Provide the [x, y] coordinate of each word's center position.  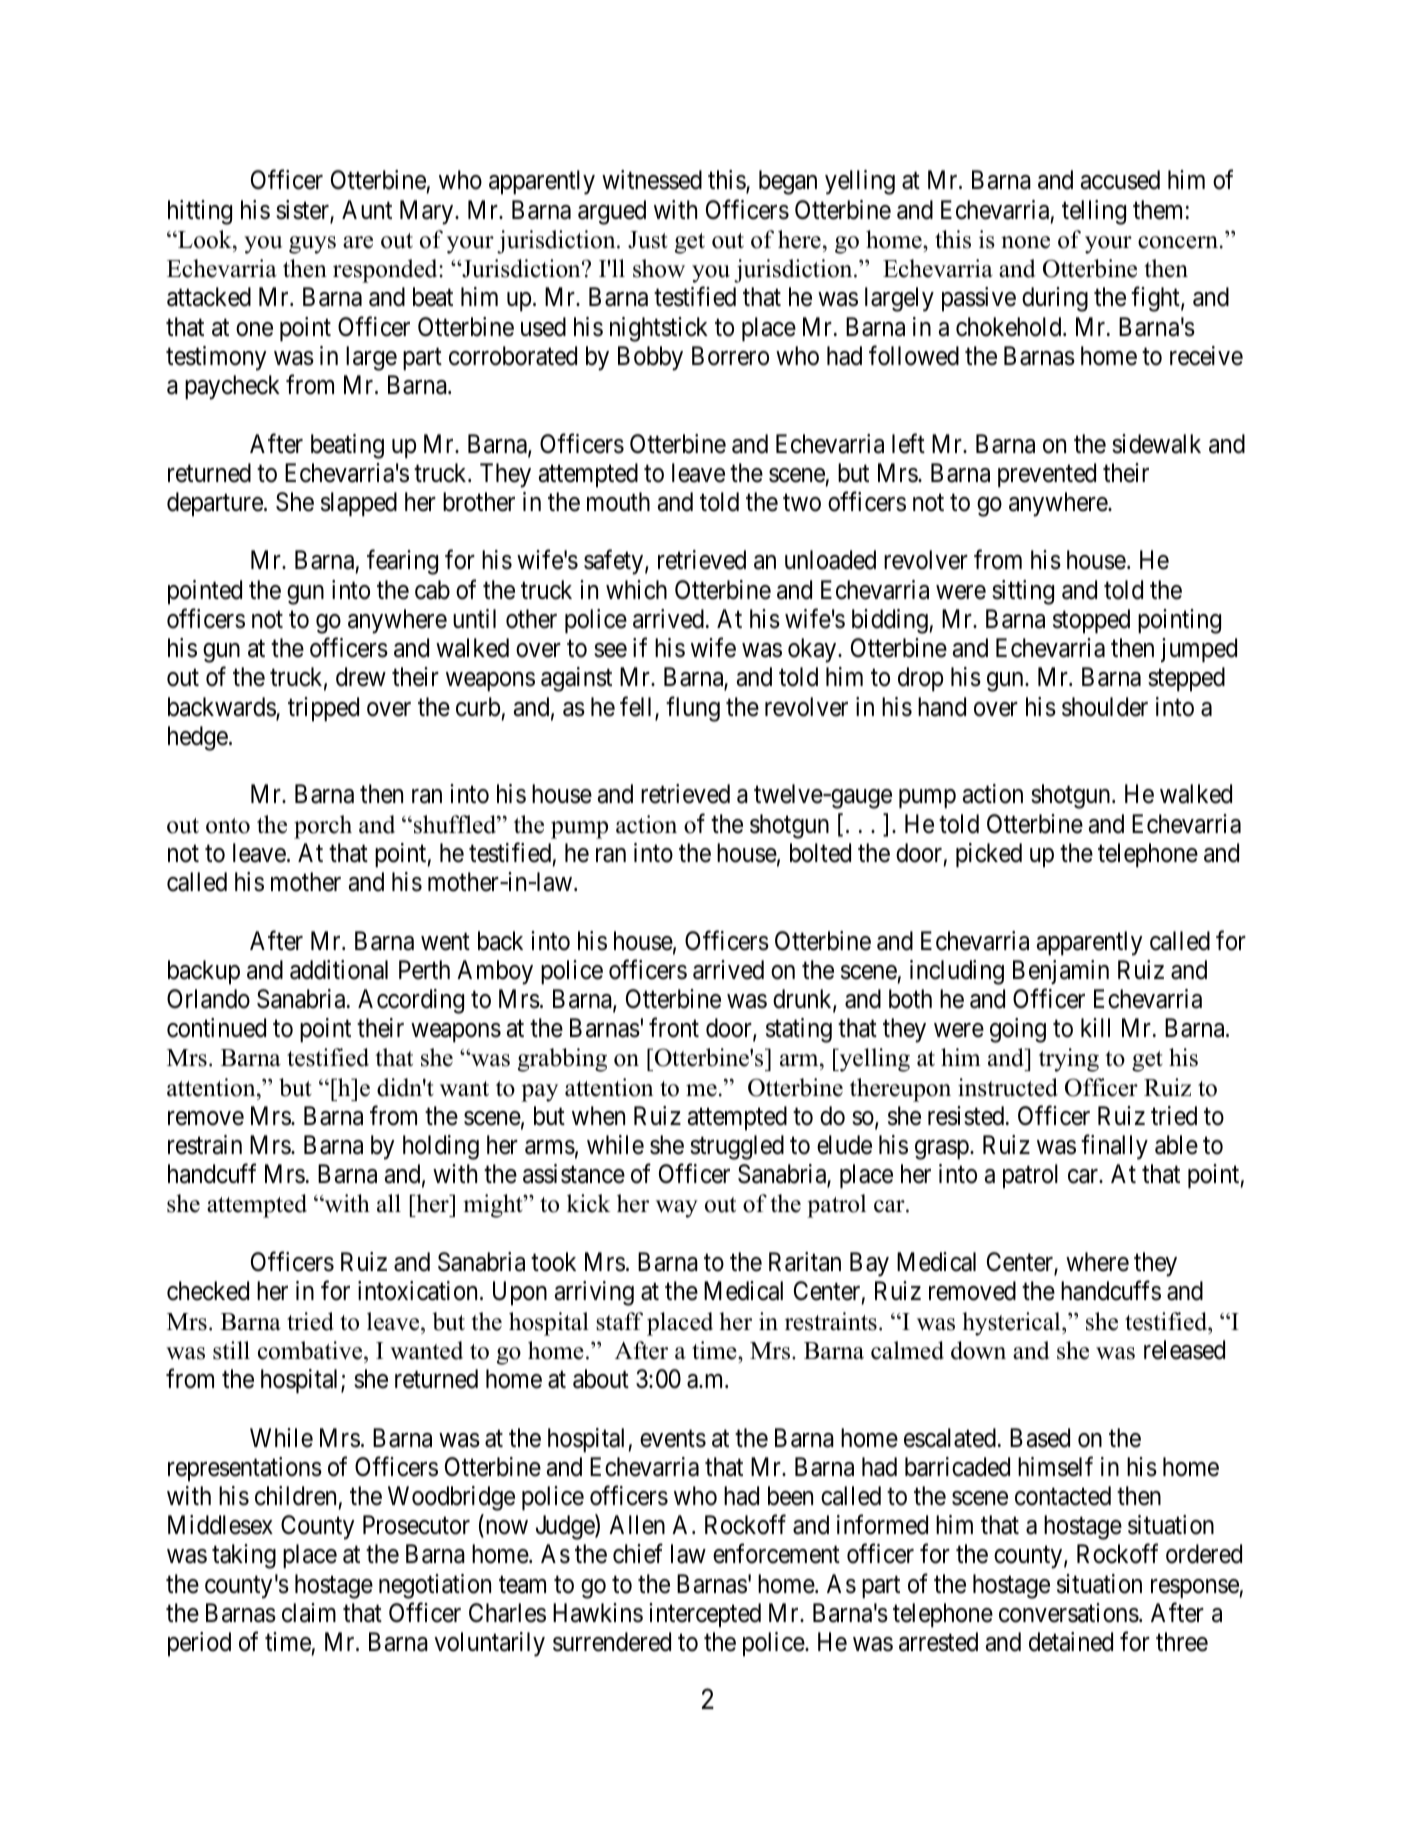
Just [648, 240]
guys [312, 245]
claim [309, 1613]
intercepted [705, 1615]
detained [1071, 1642]
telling [1094, 212]
